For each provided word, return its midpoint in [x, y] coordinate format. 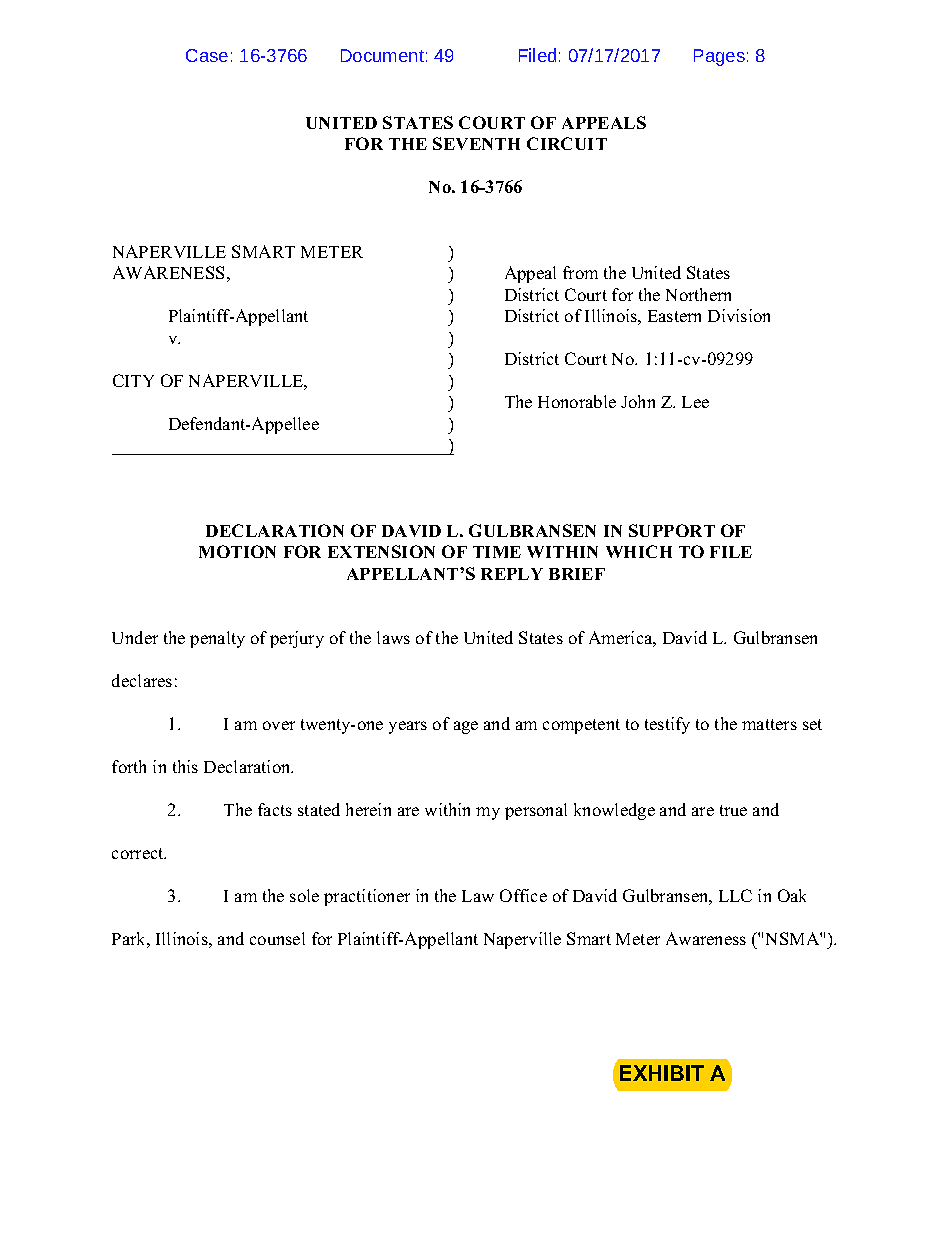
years [408, 727]
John [638, 401]
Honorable [577, 401]
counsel [277, 938]
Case [207, 55]
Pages [719, 57]
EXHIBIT [662, 1073]
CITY [133, 380]
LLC [735, 895]
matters [769, 724]
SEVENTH [476, 143]
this [185, 766]
